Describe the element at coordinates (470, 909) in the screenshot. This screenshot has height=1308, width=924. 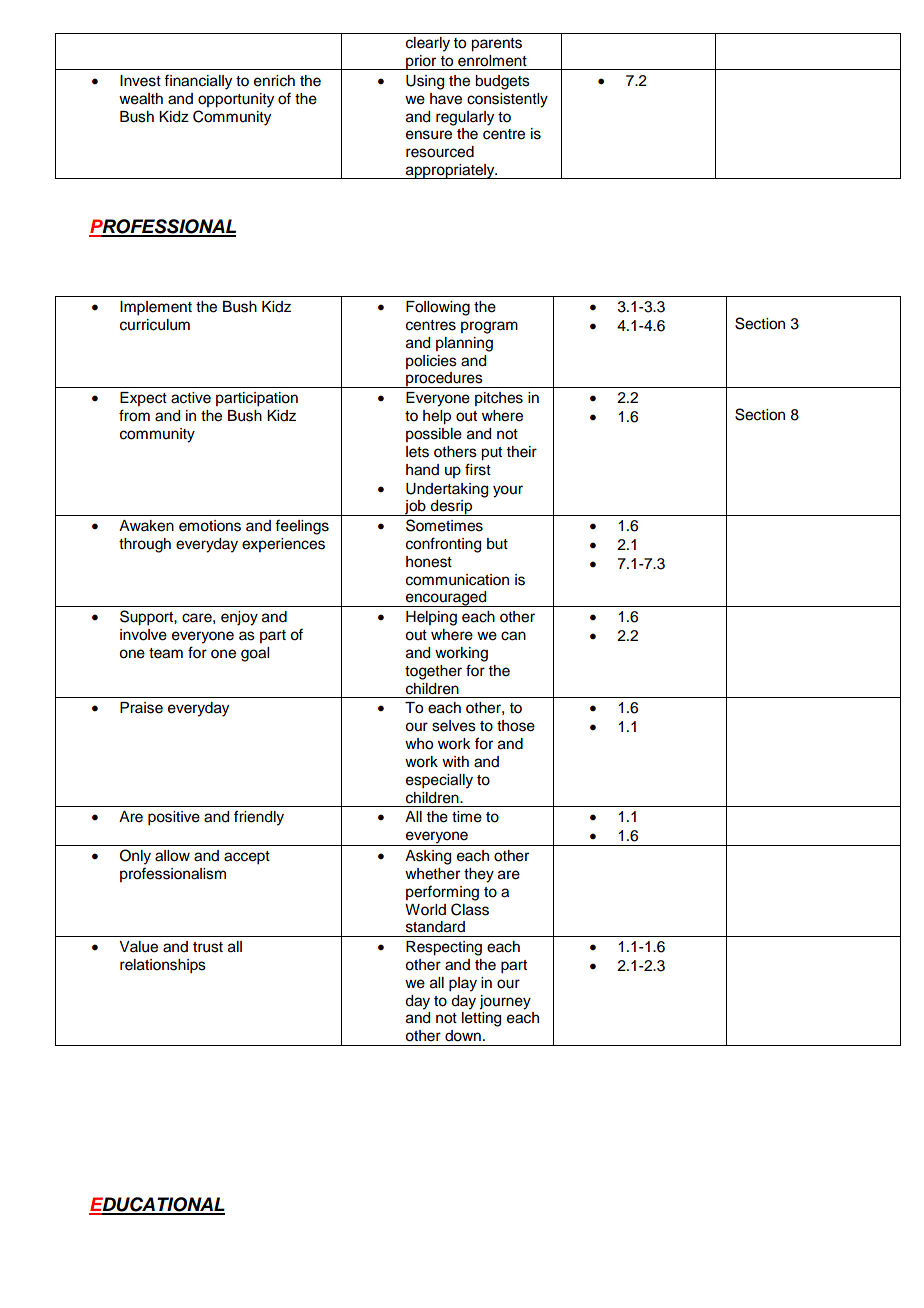
I see `Class` at that location.
